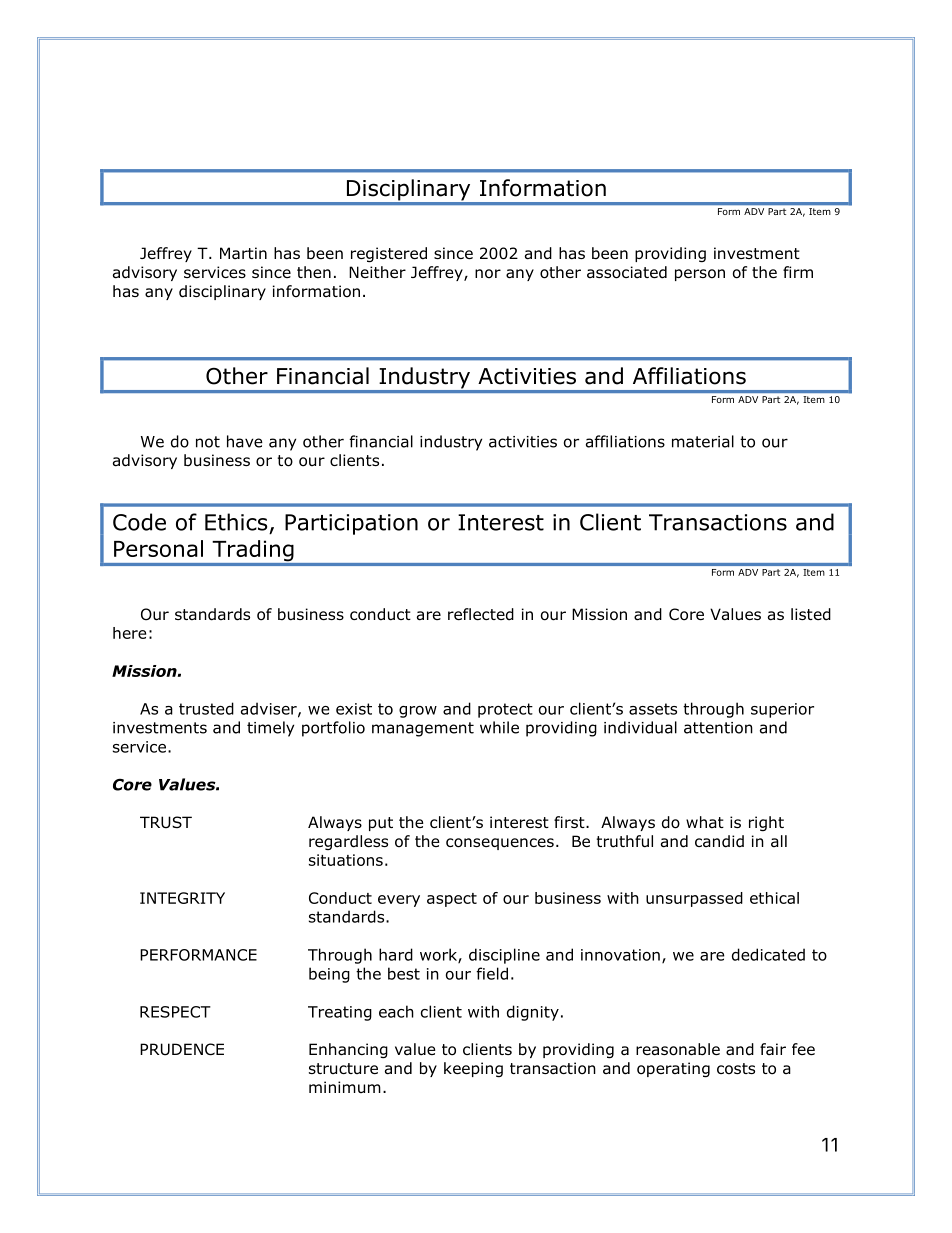 Image resolution: width=952 pixels, height=1233 pixels. I want to click on nor, so click(488, 274).
